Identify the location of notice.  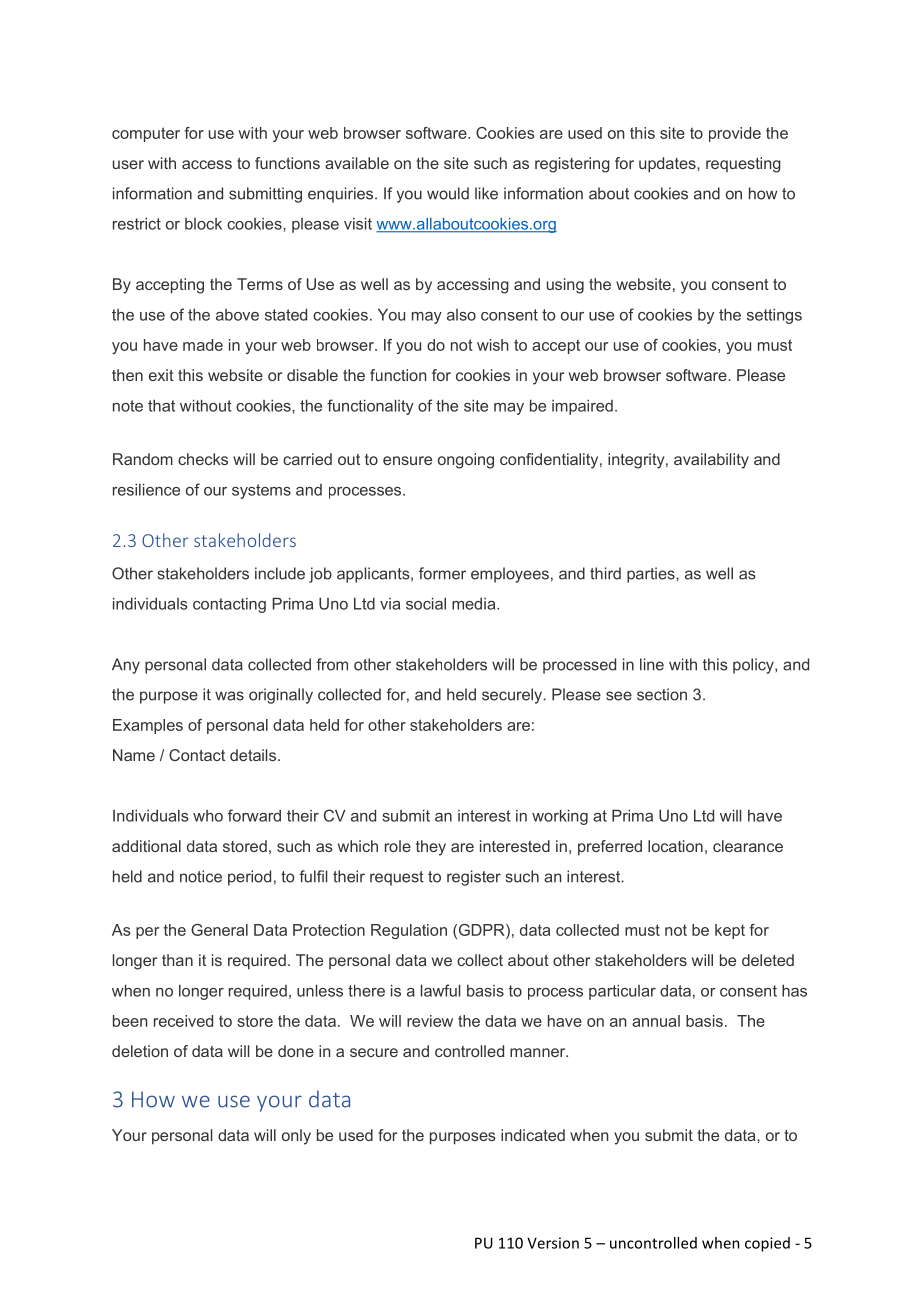
(201, 876).
